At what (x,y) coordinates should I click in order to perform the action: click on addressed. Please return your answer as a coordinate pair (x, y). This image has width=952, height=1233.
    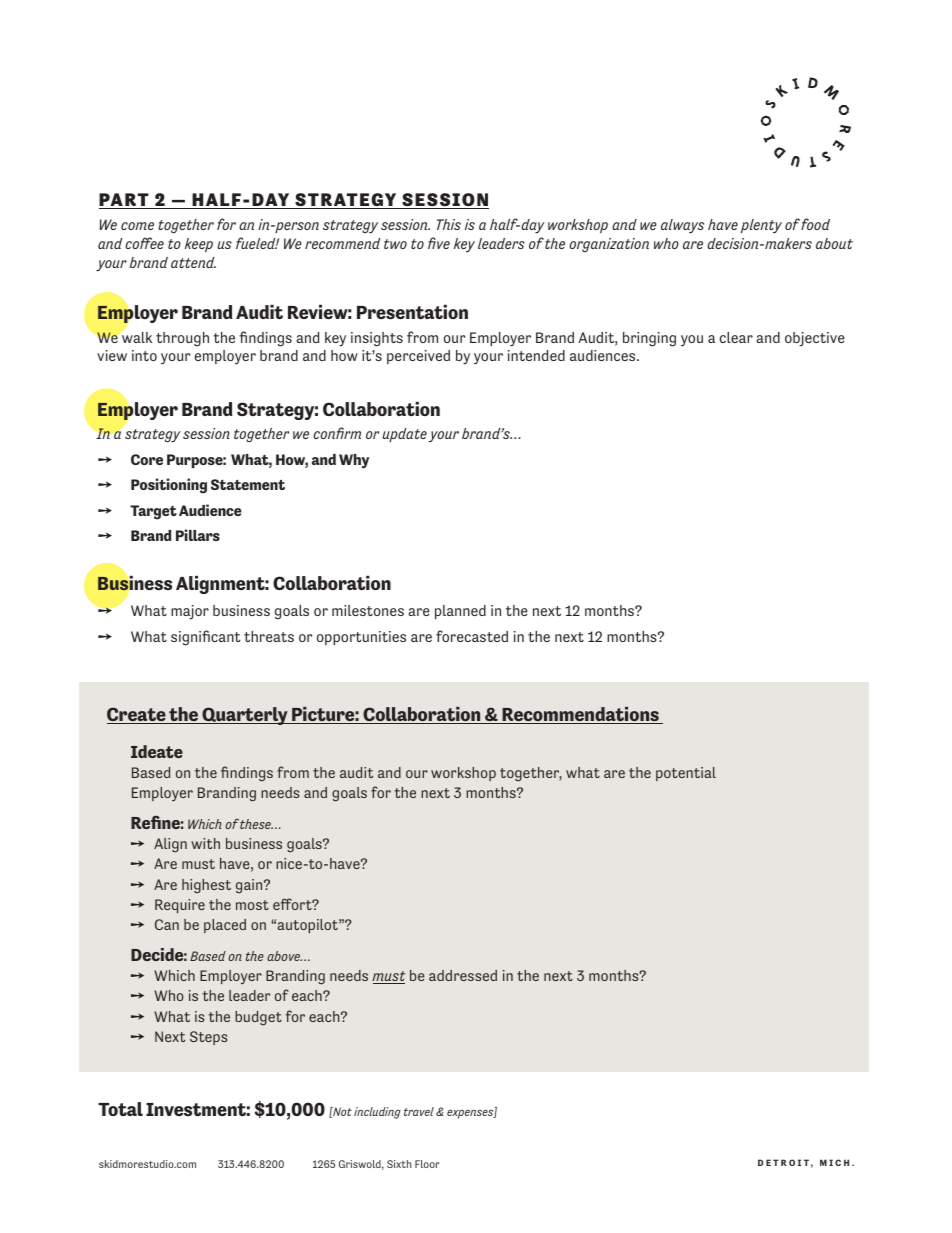
    Looking at the image, I should click on (463, 975).
